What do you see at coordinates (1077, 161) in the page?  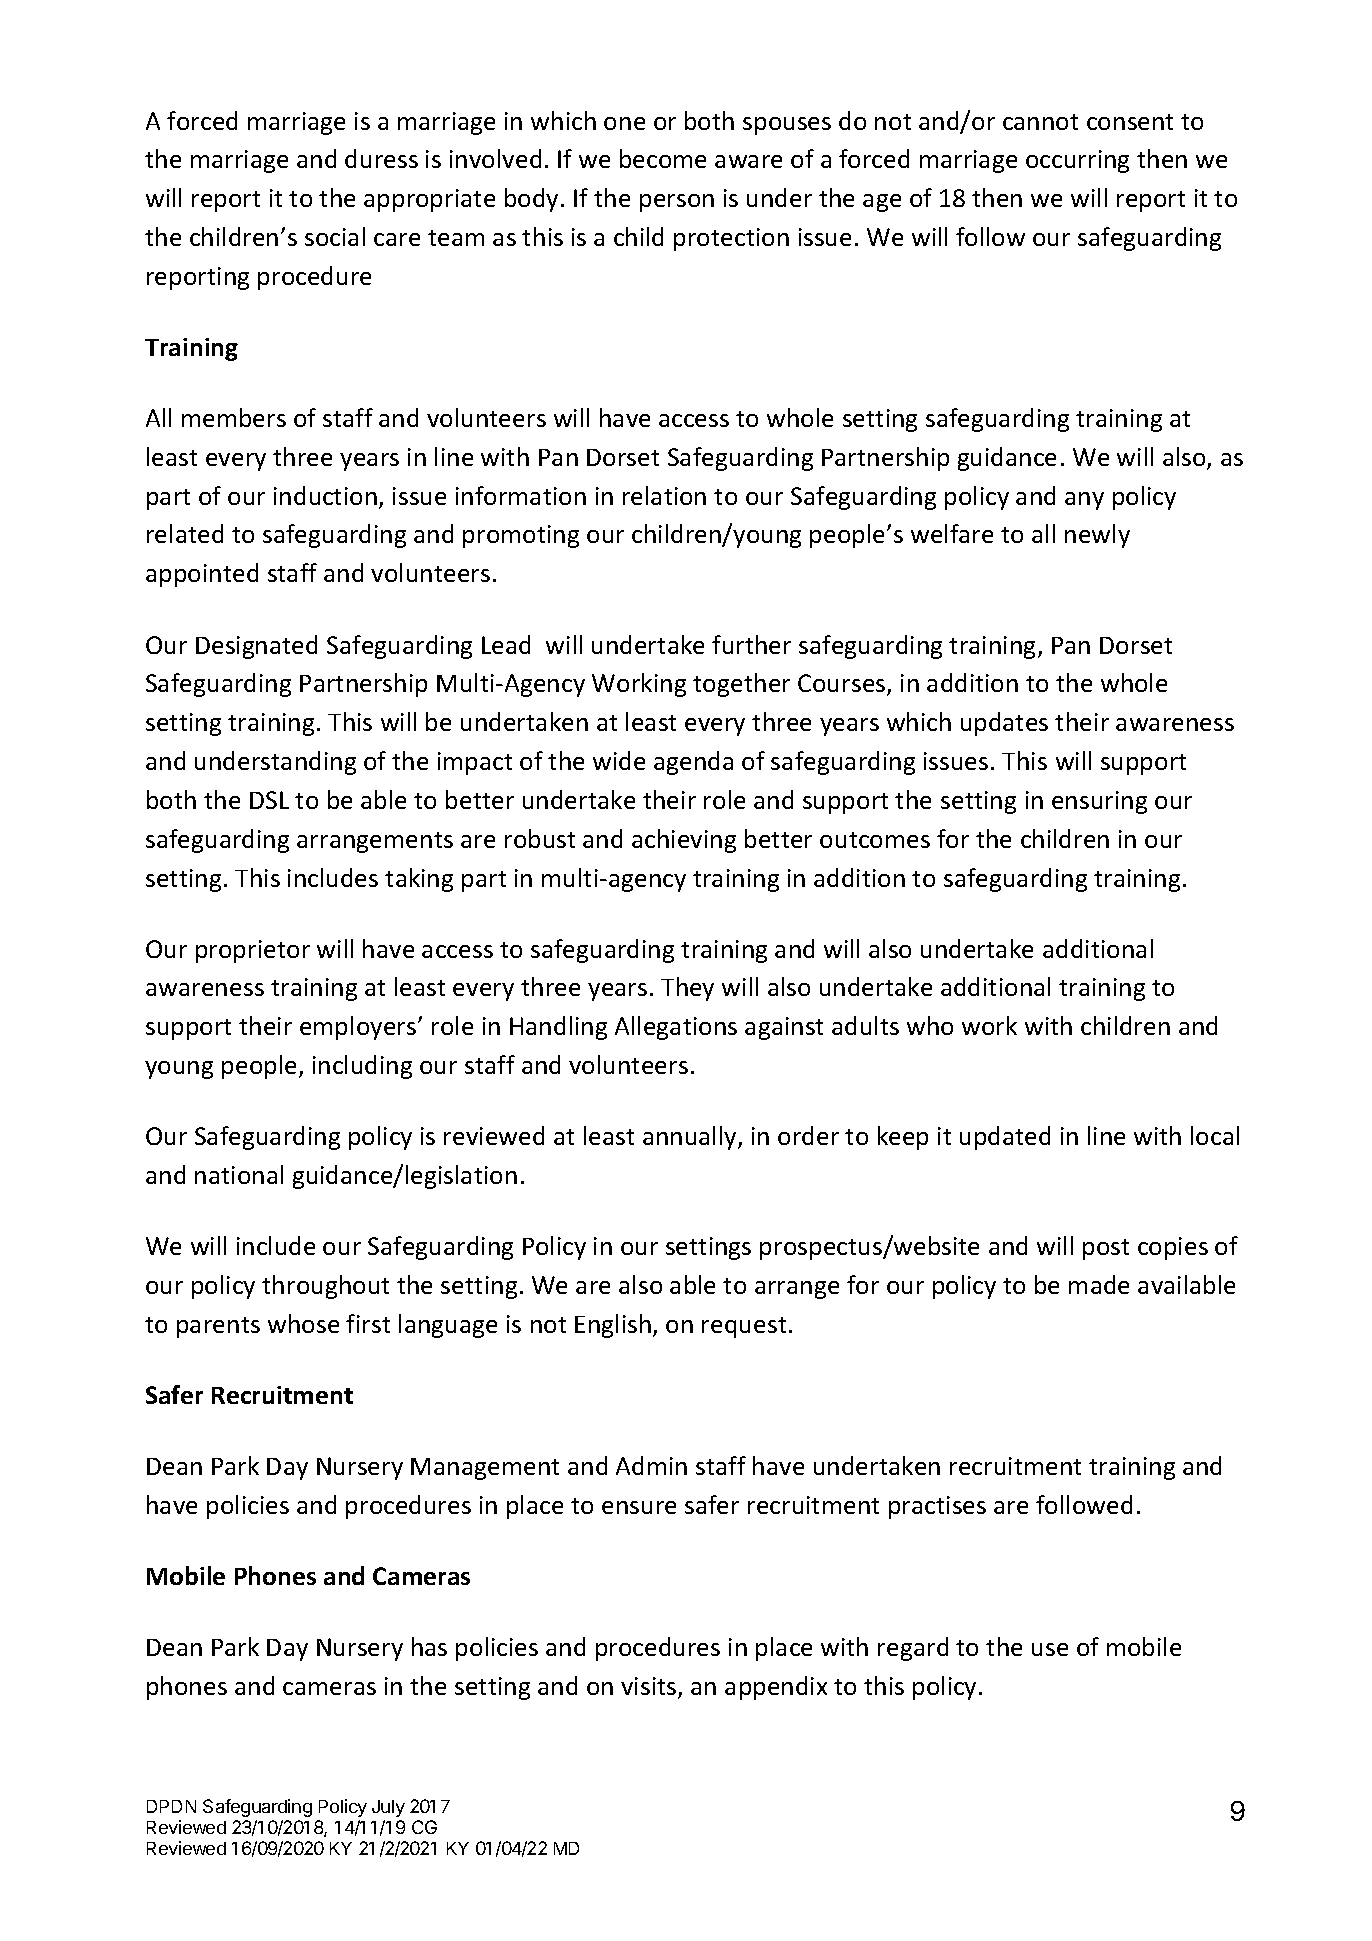 I see `occurring` at bounding box center [1077, 161].
